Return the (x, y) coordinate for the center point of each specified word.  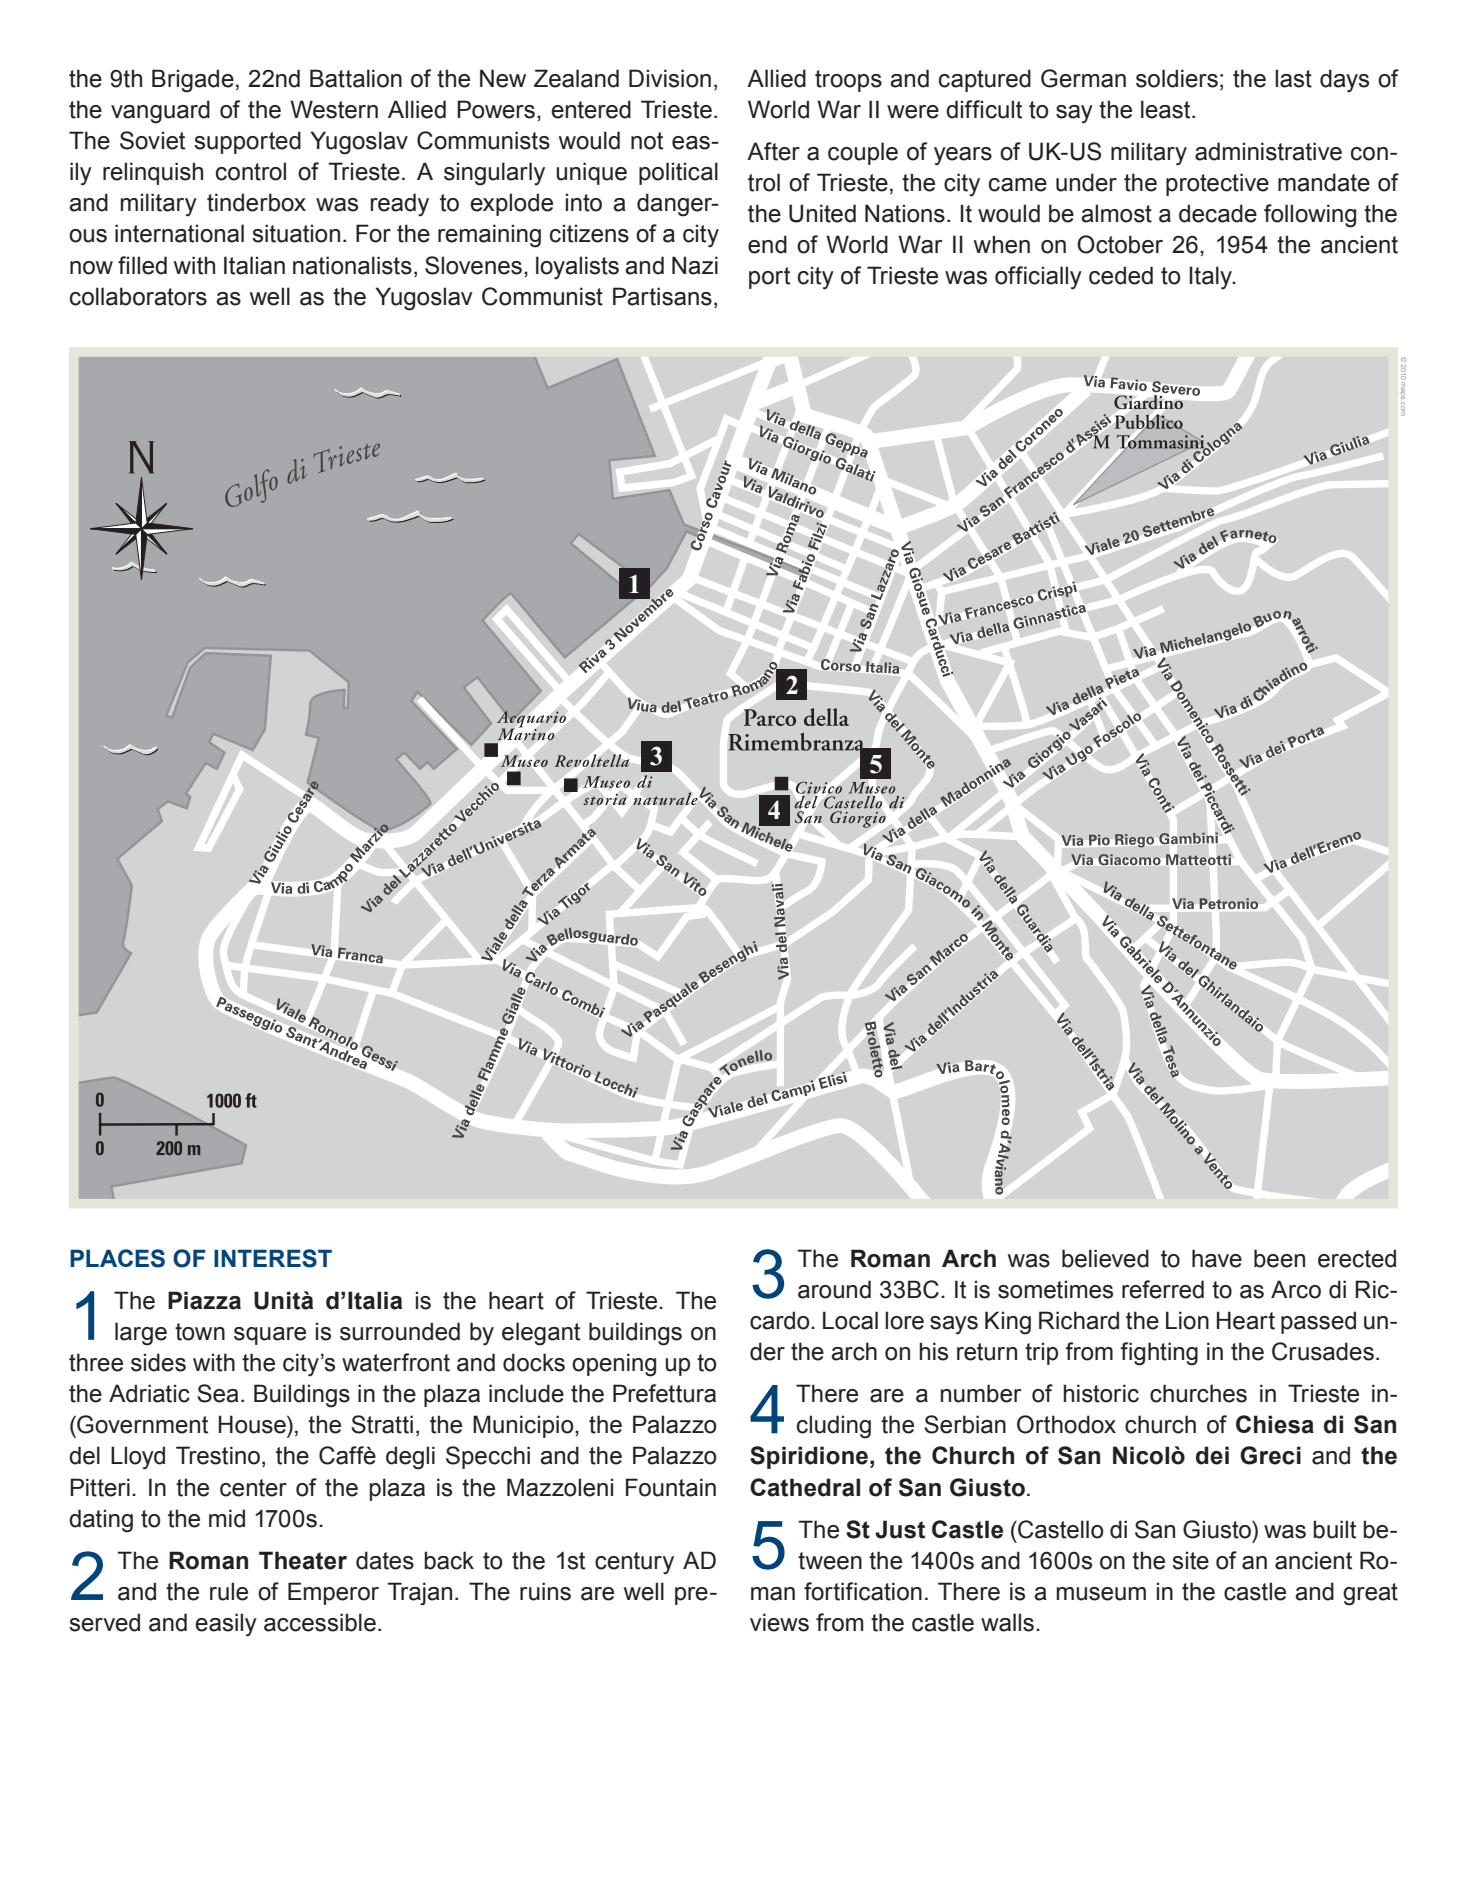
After (773, 151)
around (834, 1289)
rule (229, 1591)
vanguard (160, 112)
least (1167, 109)
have (1217, 1258)
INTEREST (273, 1258)
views (779, 1622)
